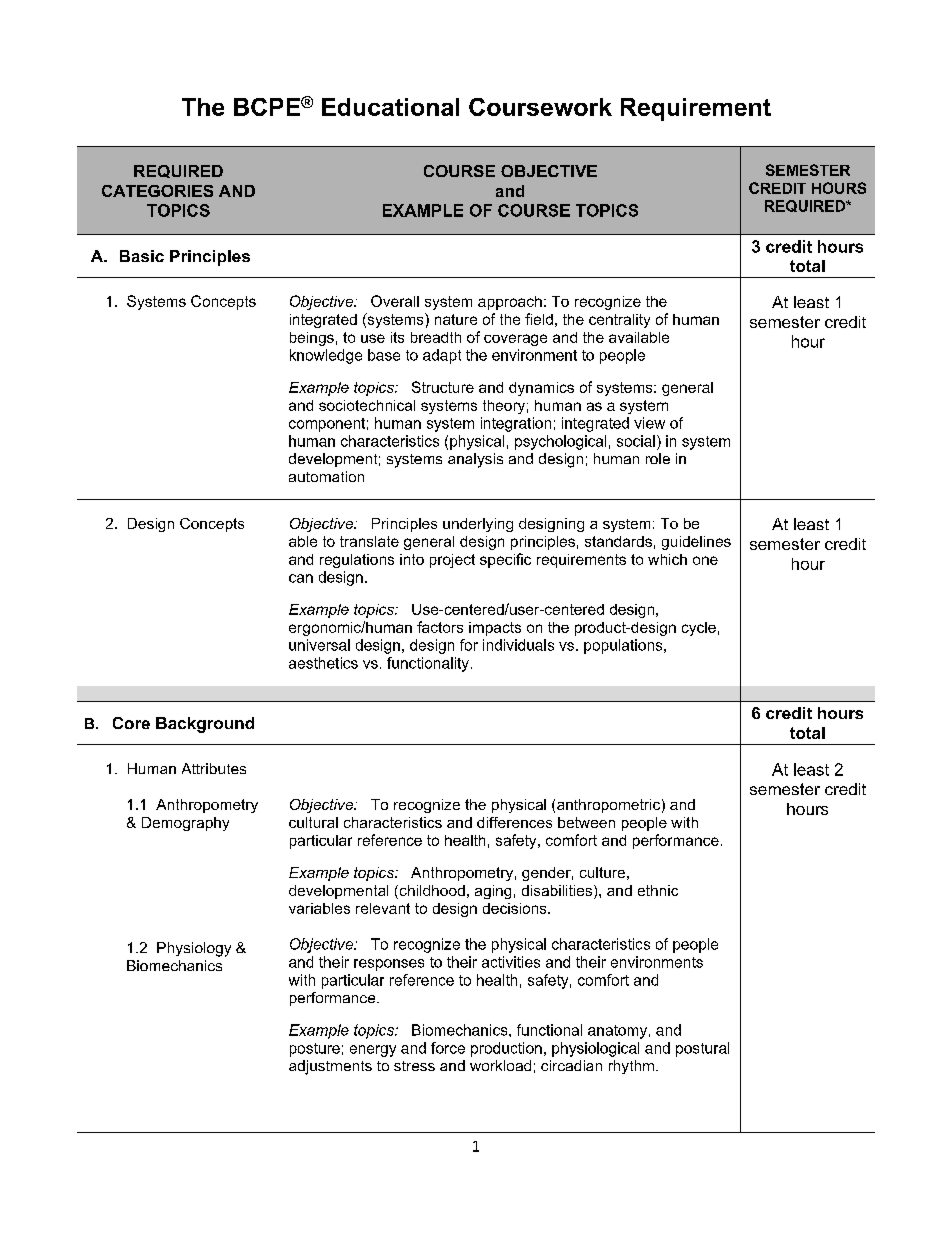  Describe the element at coordinates (157, 191) in the document. I see `CATEGORIES` at that location.
